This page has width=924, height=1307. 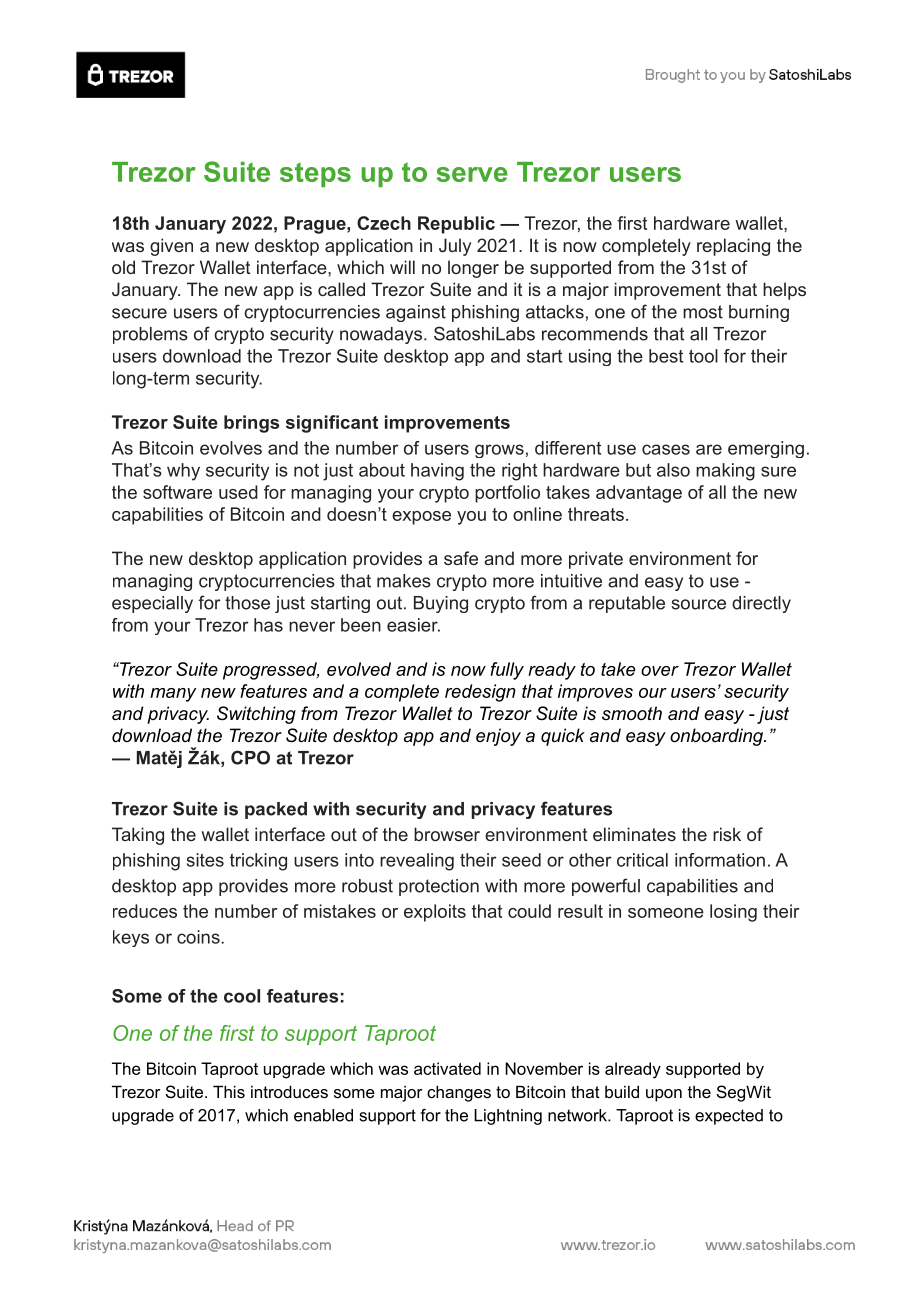 I want to click on cases, so click(x=666, y=449).
